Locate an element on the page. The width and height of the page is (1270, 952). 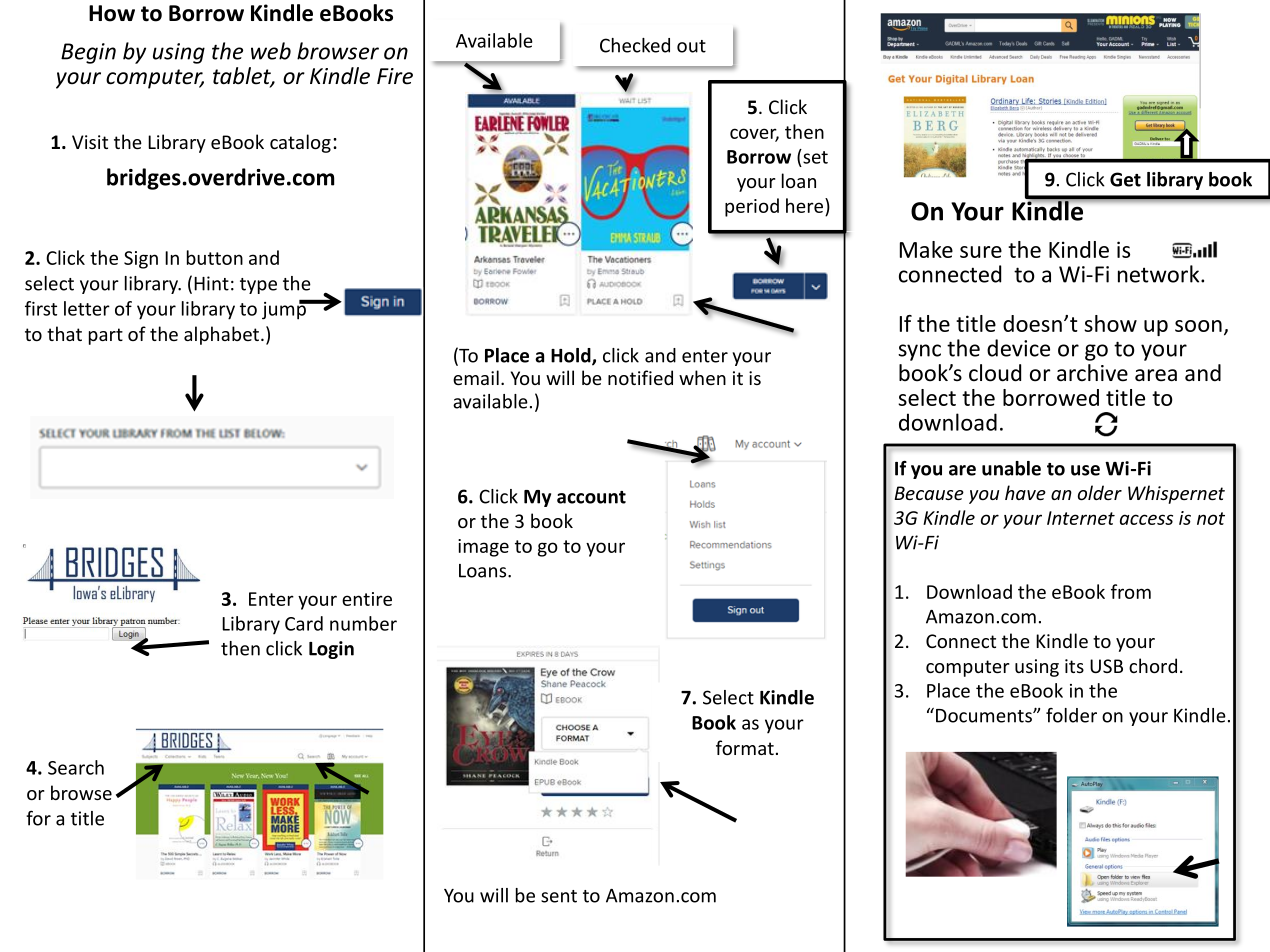
Begin is located at coordinates (88, 53).
